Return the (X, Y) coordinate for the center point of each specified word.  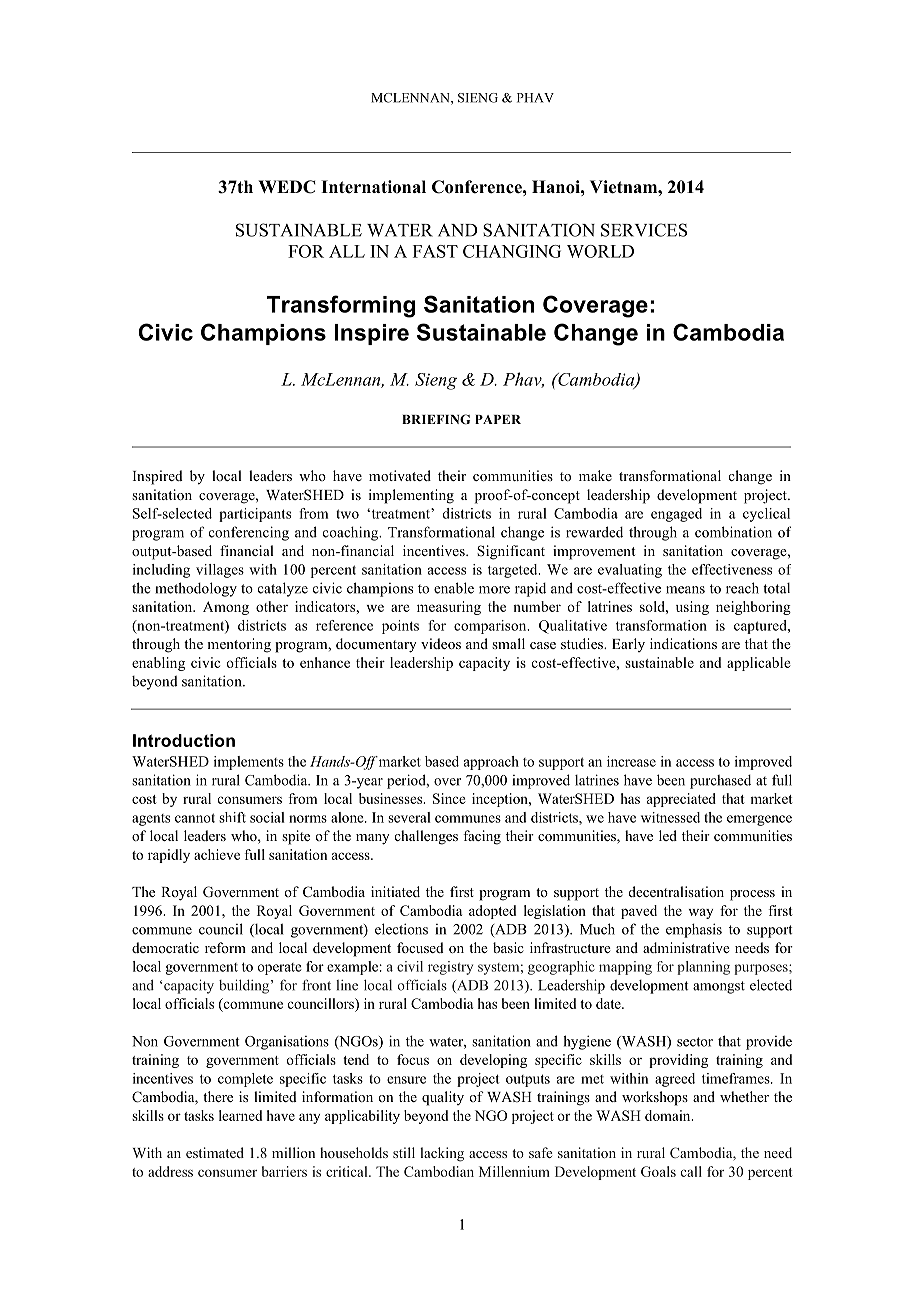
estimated (215, 1152)
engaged (676, 515)
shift (232, 817)
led (668, 835)
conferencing (249, 533)
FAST (435, 251)
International (373, 187)
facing (482, 837)
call (691, 1171)
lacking (442, 1154)
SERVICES (644, 230)
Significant (511, 552)
